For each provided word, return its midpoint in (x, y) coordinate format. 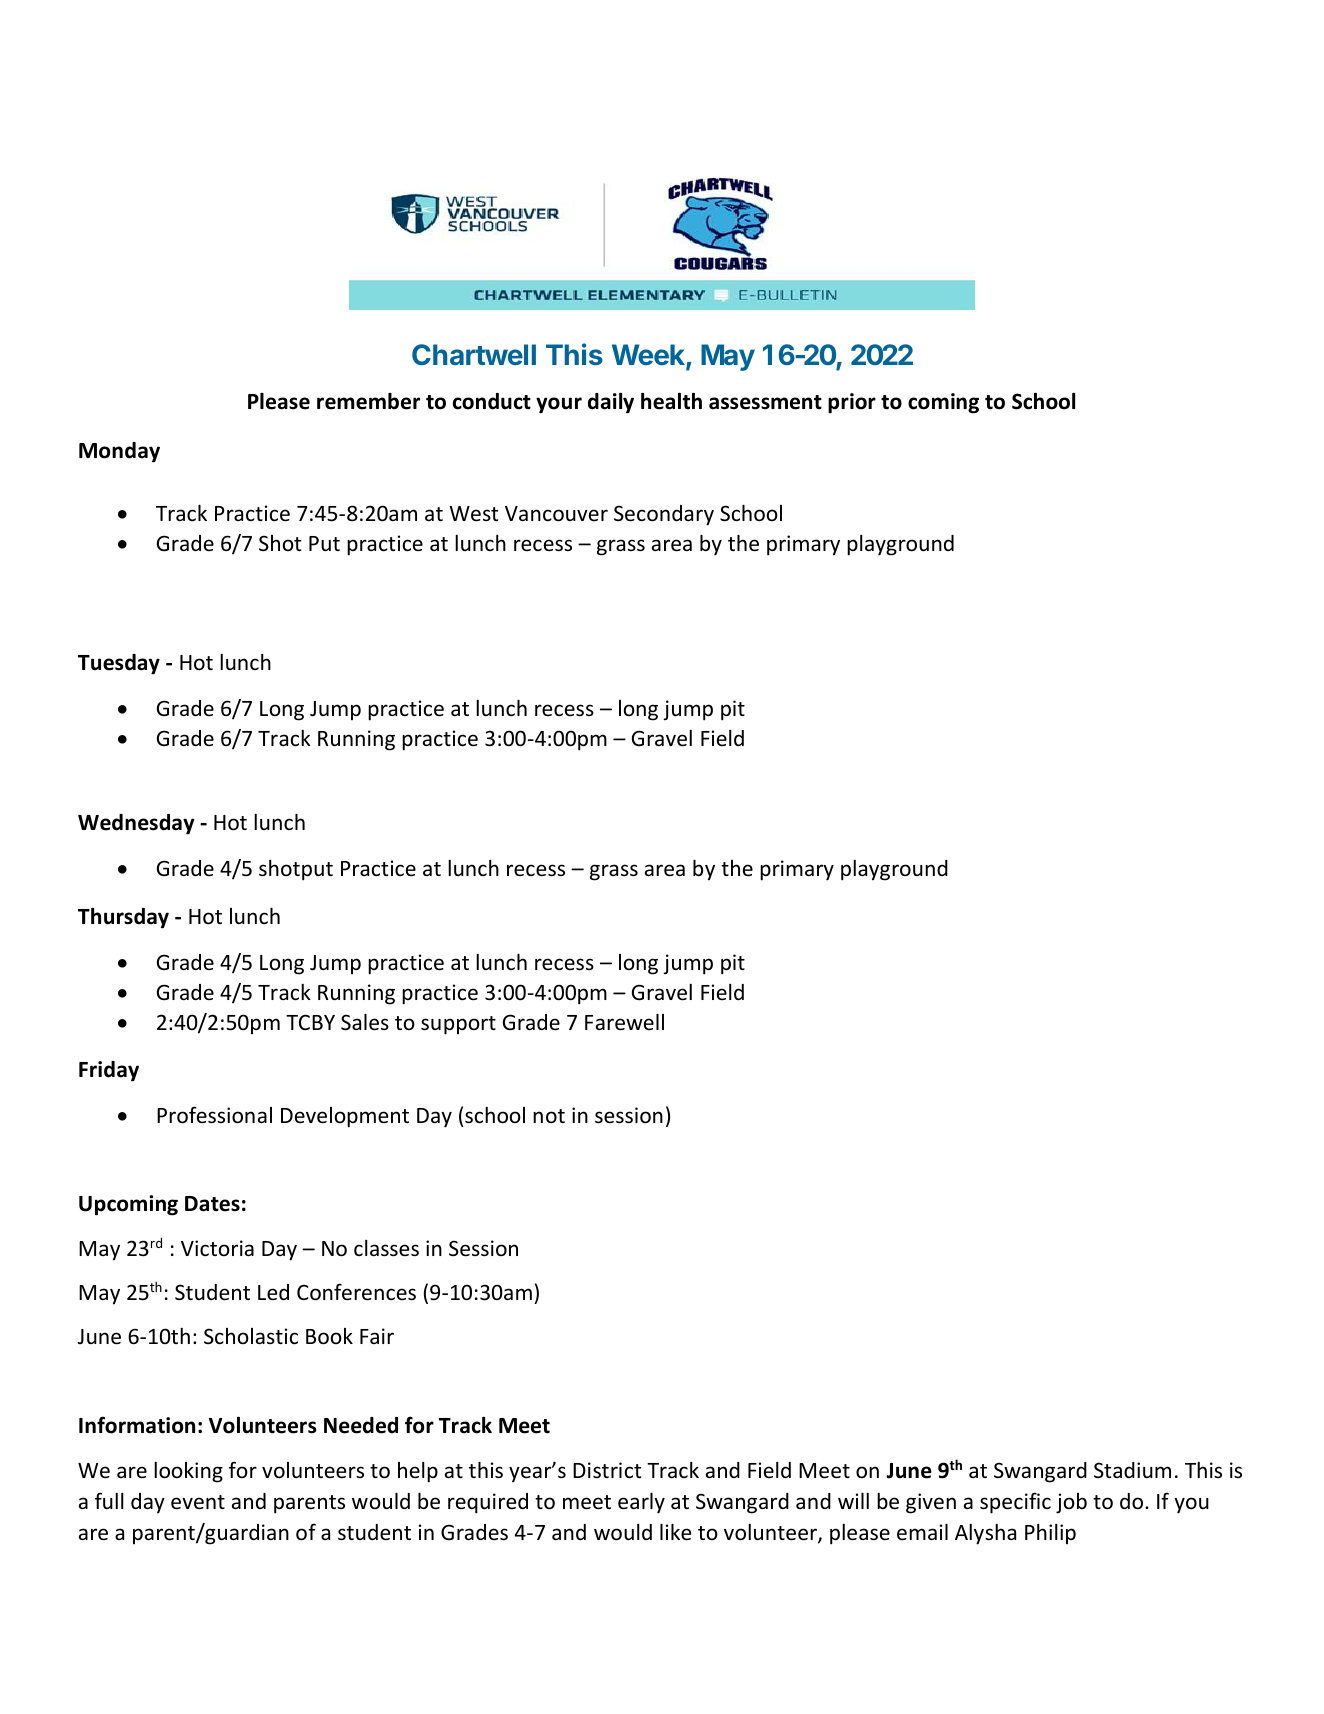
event (198, 1502)
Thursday (123, 918)
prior (852, 403)
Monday (119, 452)
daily (611, 403)
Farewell (624, 1022)
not (549, 1116)
